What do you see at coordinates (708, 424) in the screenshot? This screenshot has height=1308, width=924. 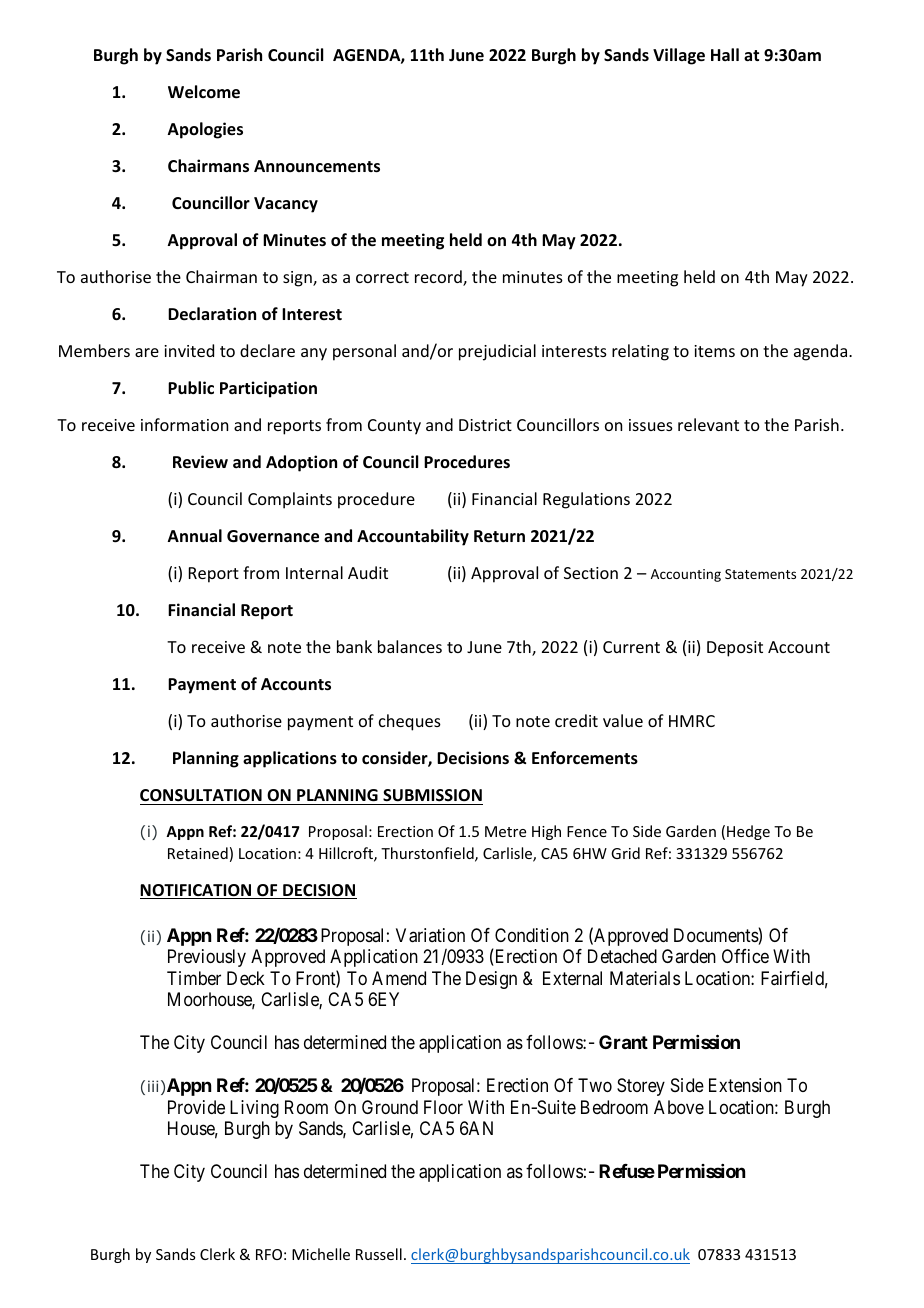 I see `relevant` at bounding box center [708, 424].
